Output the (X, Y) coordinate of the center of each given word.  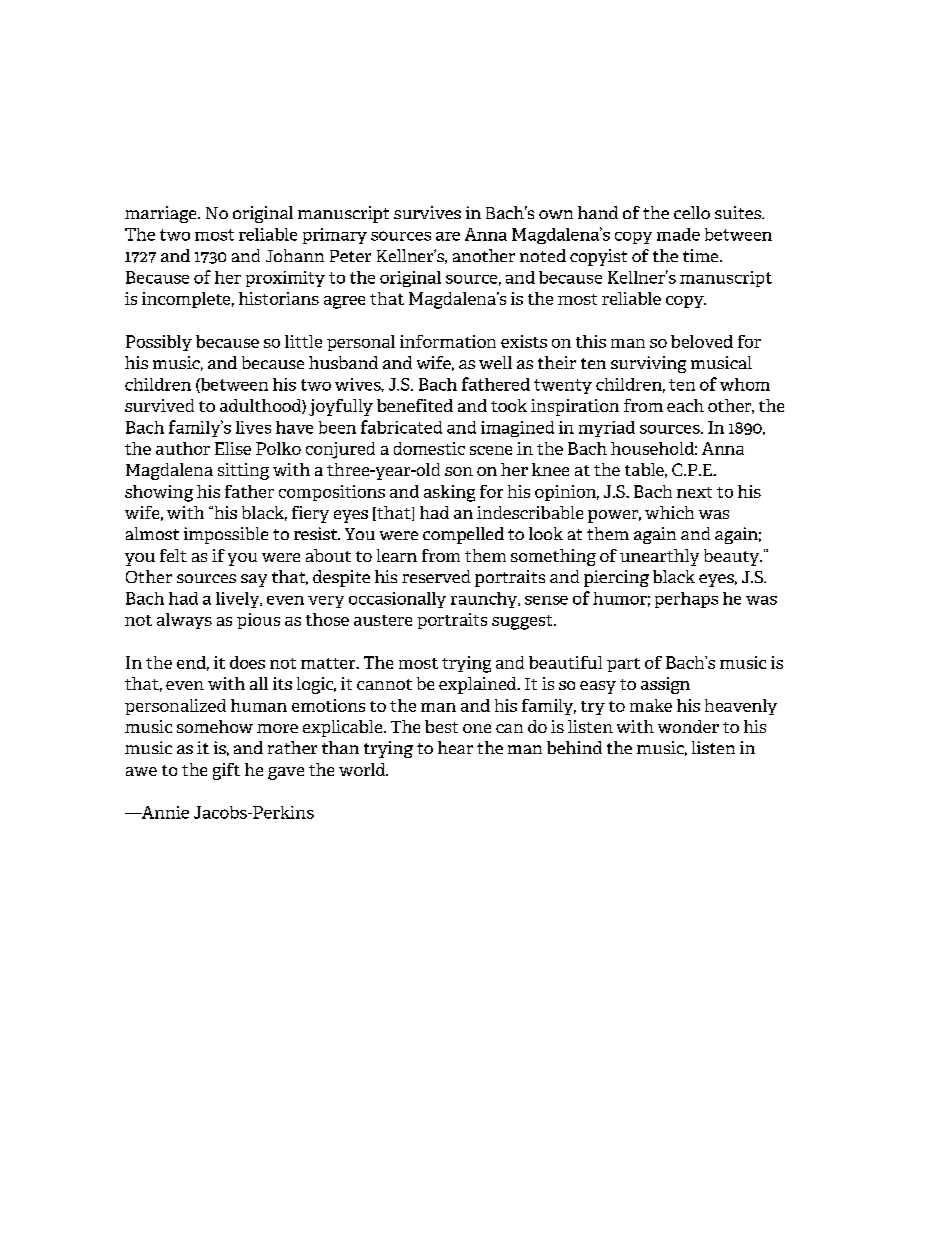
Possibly (159, 343)
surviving (648, 364)
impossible (226, 535)
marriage (162, 214)
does (247, 662)
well (495, 362)
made (678, 234)
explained (479, 685)
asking (449, 493)
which (669, 512)
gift (226, 771)
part (623, 665)
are (448, 236)
